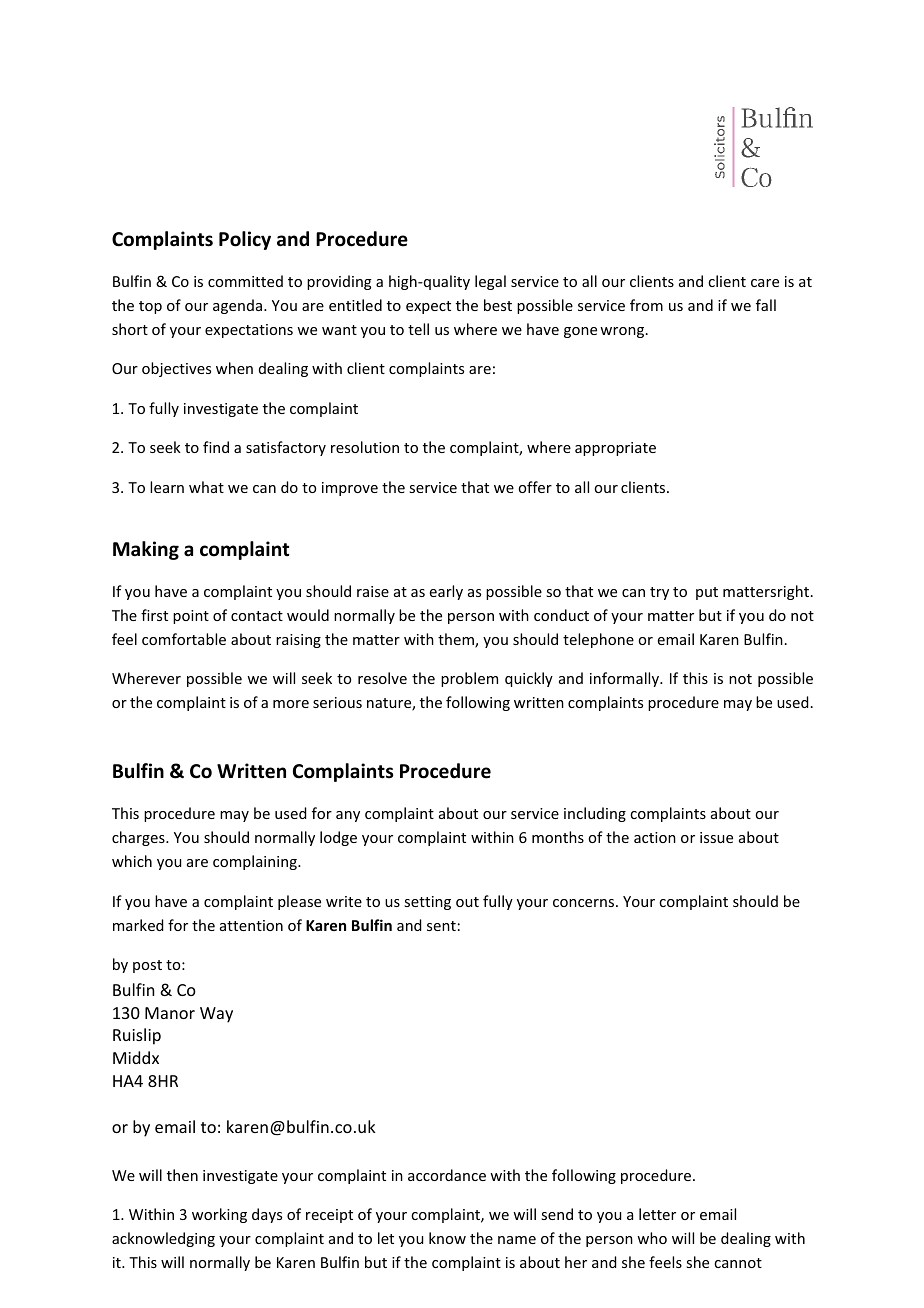  Describe the element at coordinates (245, 281) in the screenshot. I see `committed` at that location.
